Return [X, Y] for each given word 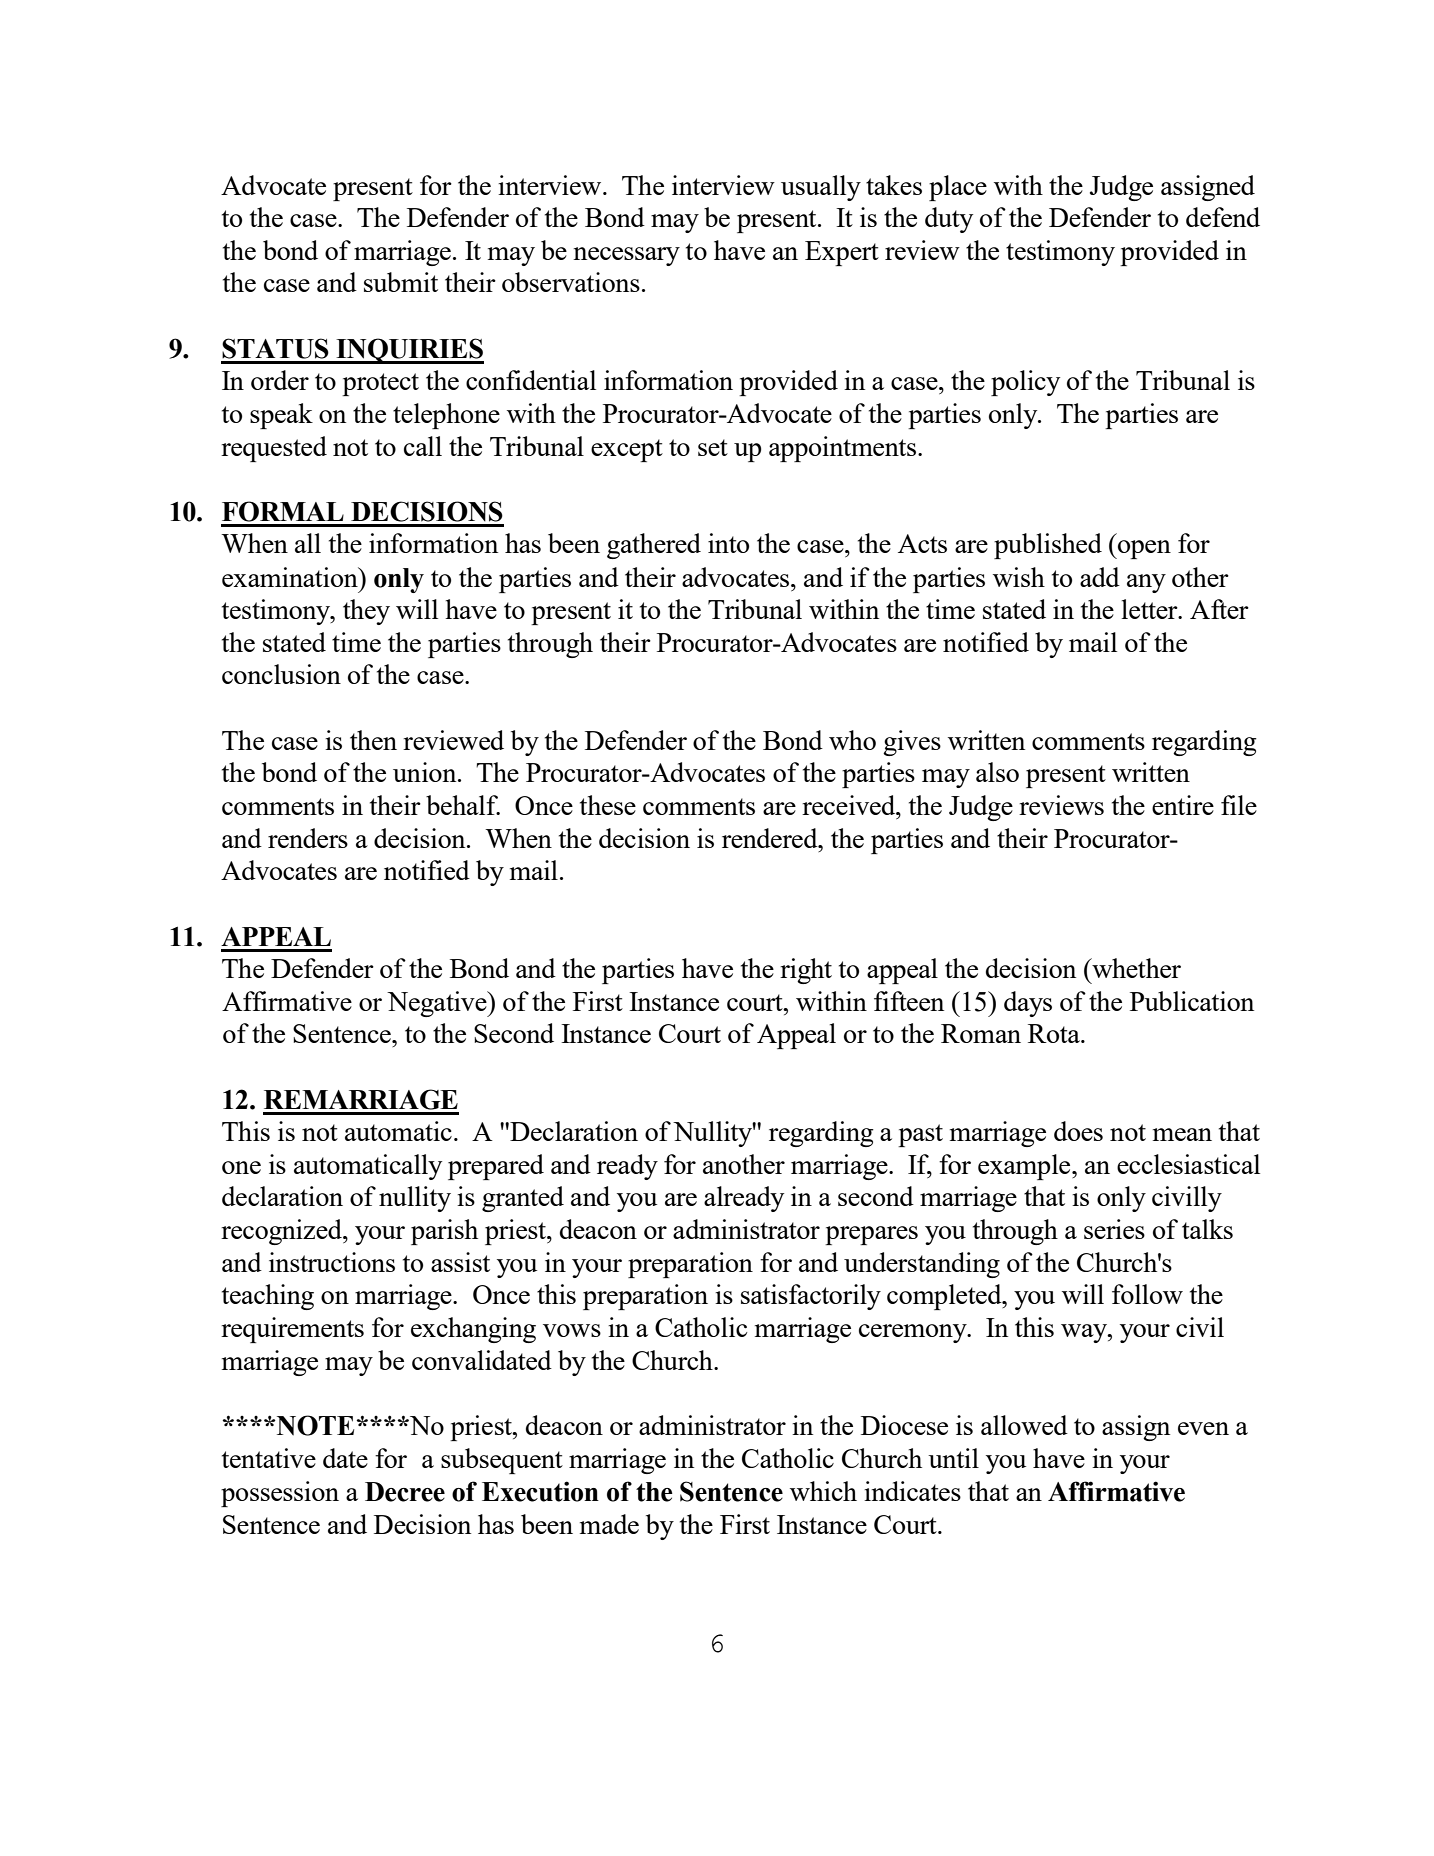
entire [1183, 805]
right [806, 971]
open [1143, 549]
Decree [405, 1492]
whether [1135, 968]
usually [821, 188]
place [958, 188]
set [713, 447]
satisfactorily [811, 1297]
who [852, 740]
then [373, 740]
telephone [446, 416]
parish [444, 1232]
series [1114, 1229]
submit [401, 282]
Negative [438, 1004]
